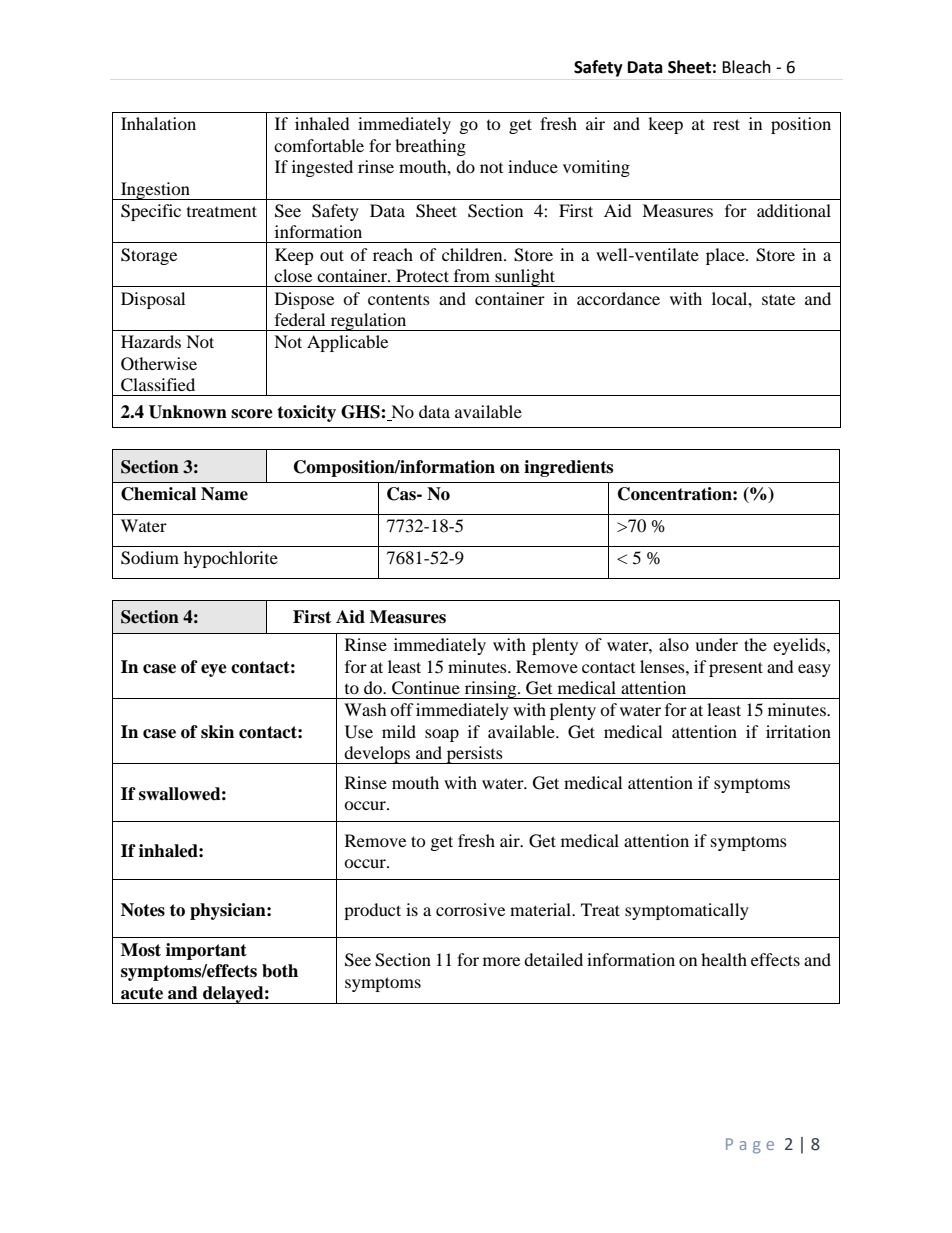  What do you see at coordinates (158, 123) in the page?
I see `Inhalation` at bounding box center [158, 123].
